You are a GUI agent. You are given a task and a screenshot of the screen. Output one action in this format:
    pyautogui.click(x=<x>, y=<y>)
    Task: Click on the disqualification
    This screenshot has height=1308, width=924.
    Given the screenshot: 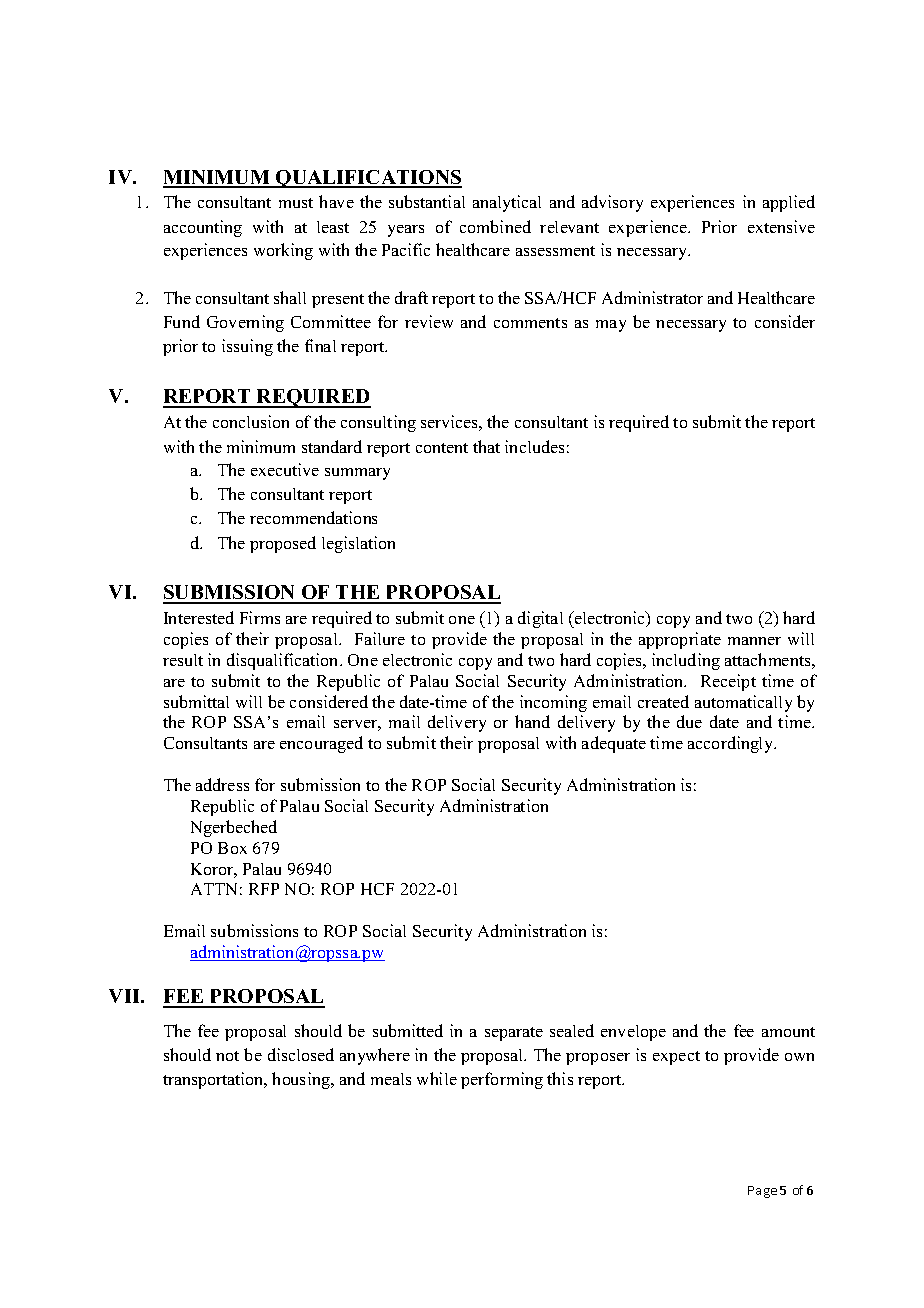 What is the action you would take?
    pyautogui.click(x=284, y=661)
